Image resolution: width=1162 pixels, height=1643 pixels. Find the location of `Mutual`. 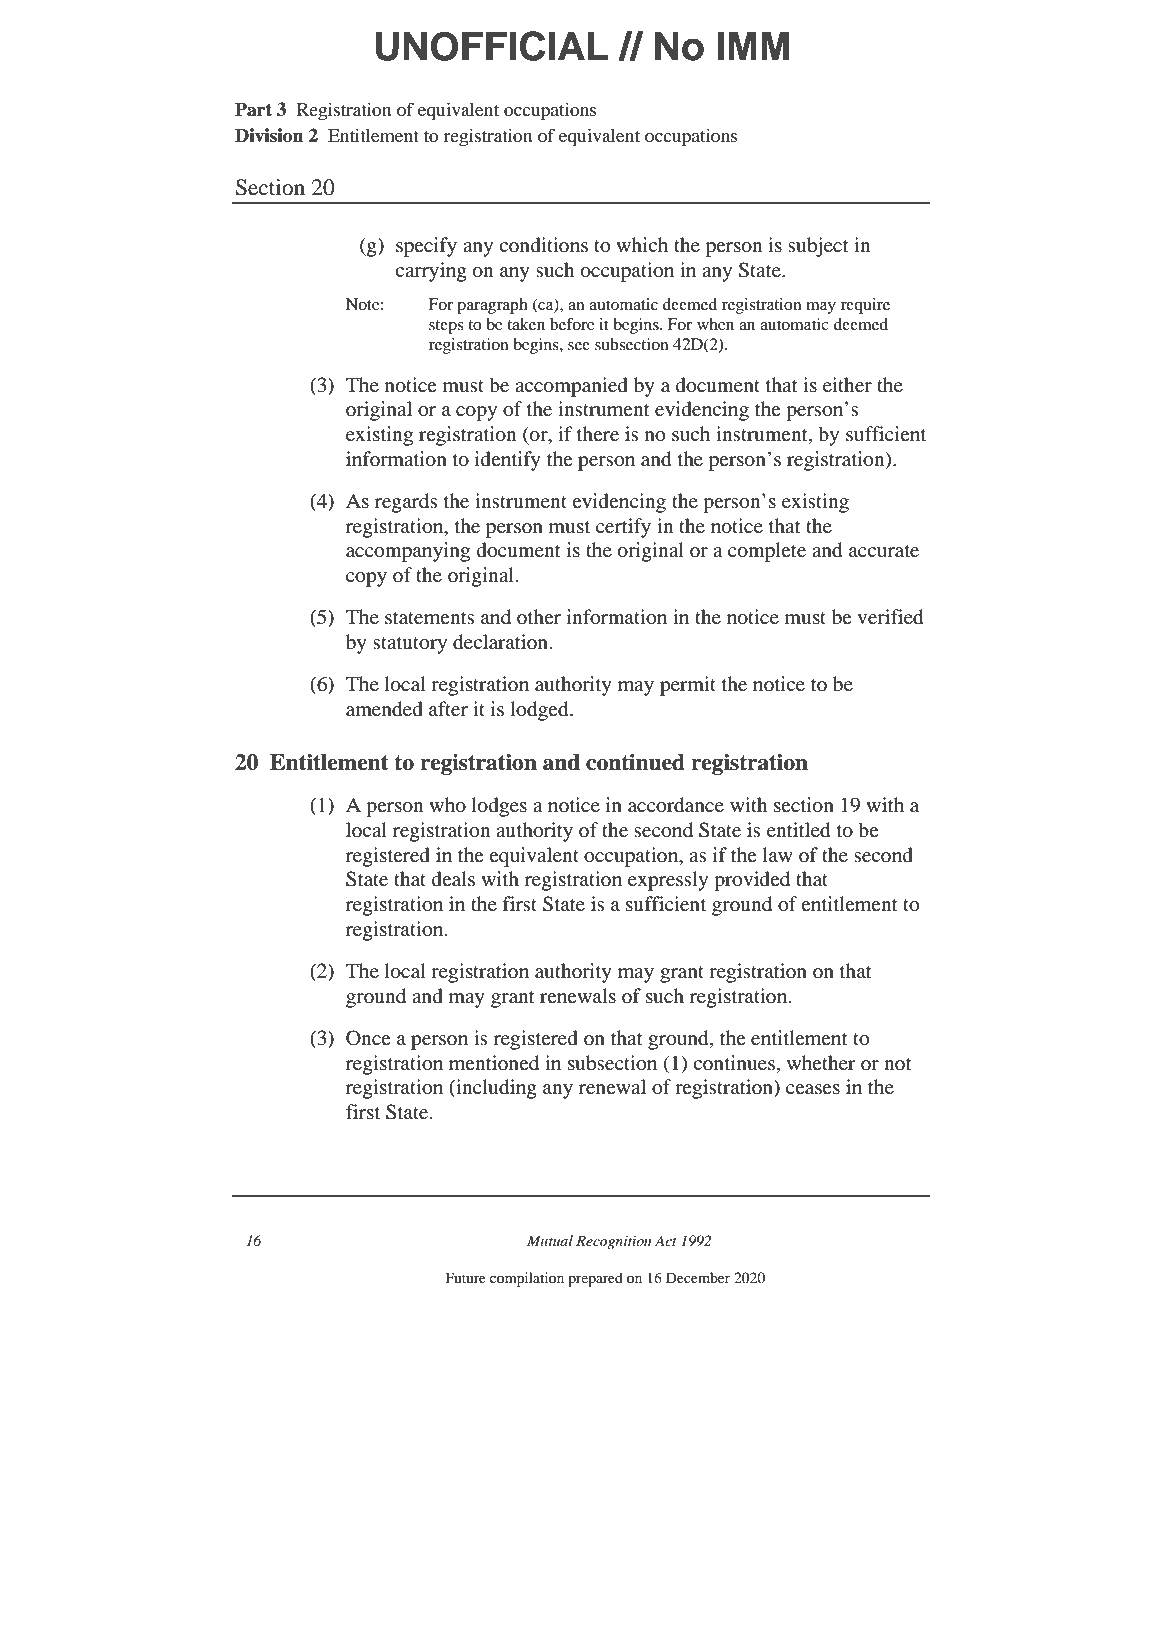

Mutual is located at coordinates (550, 1240).
